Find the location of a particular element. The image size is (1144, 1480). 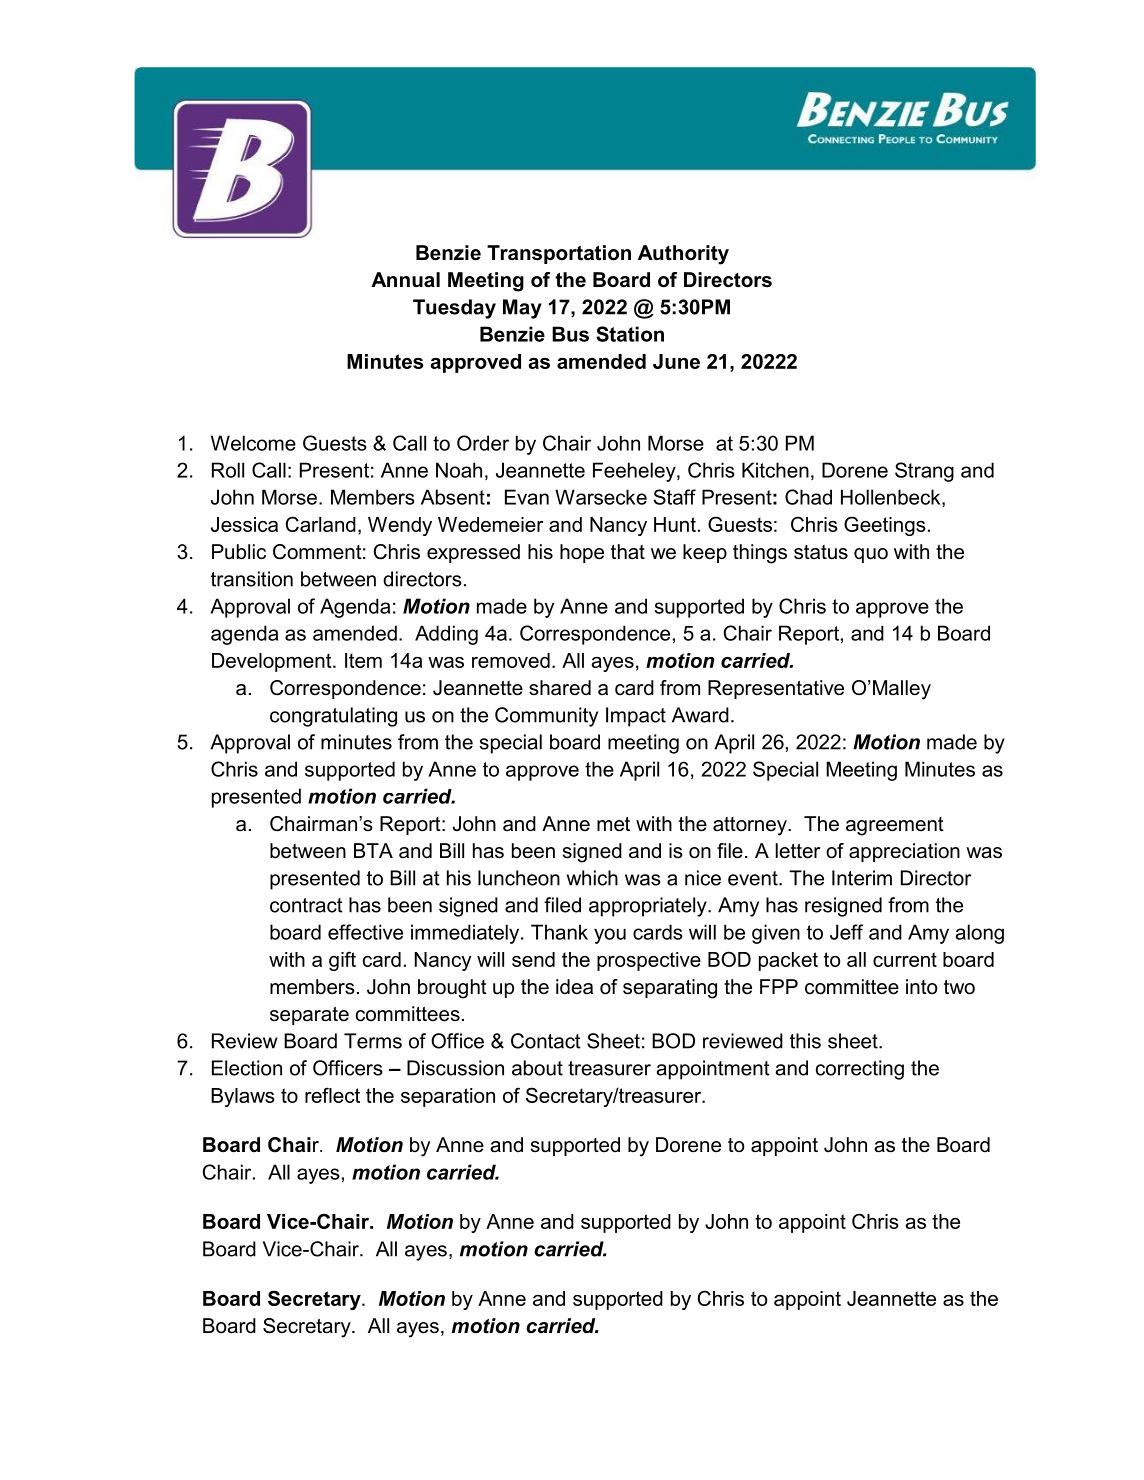

about is located at coordinates (537, 1068).
